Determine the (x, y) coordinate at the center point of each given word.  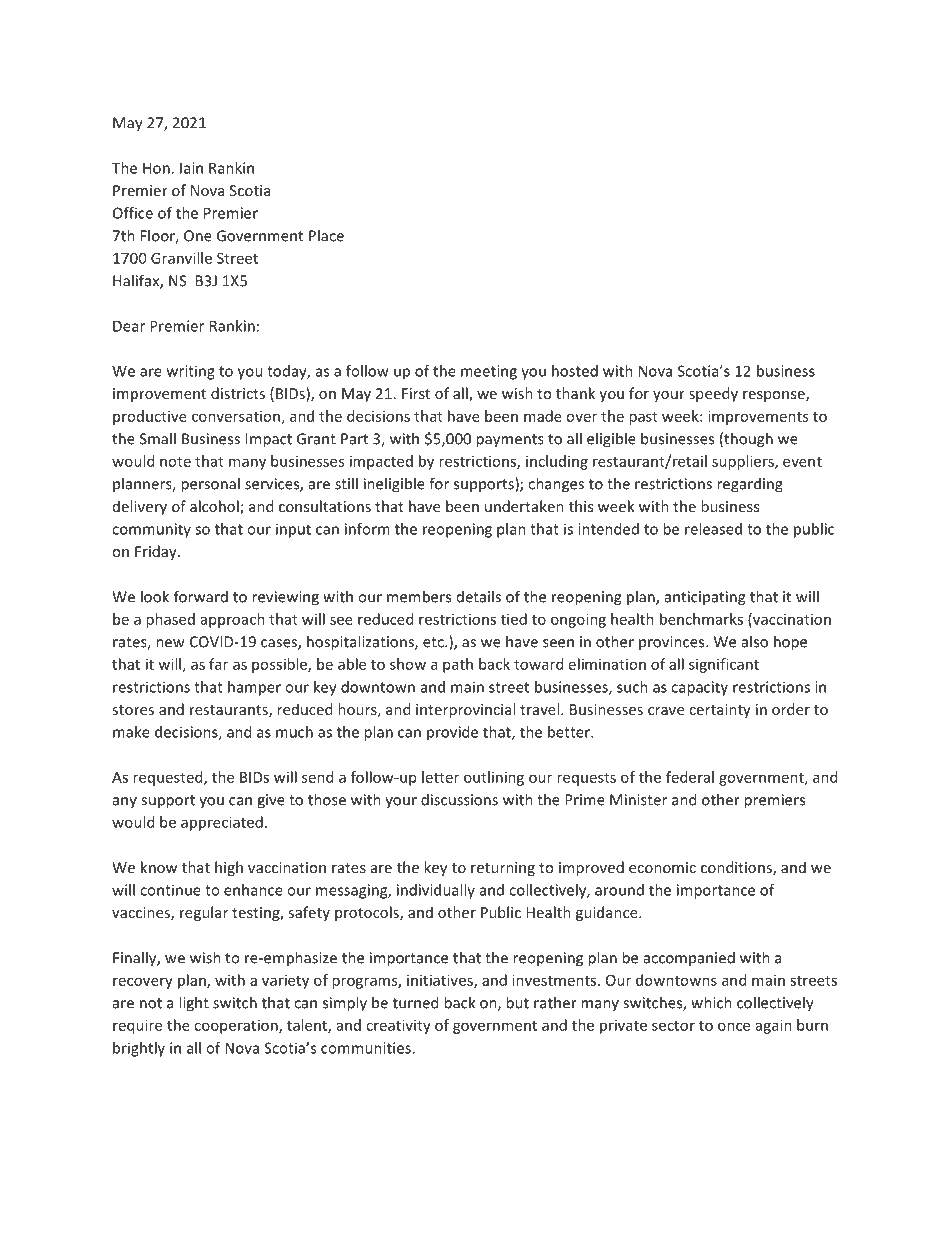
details (479, 596)
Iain (191, 168)
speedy (713, 394)
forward (201, 596)
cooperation (237, 1026)
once (734, 1026)
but (517, 1002)
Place (326, 235)
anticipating (705, 598)
